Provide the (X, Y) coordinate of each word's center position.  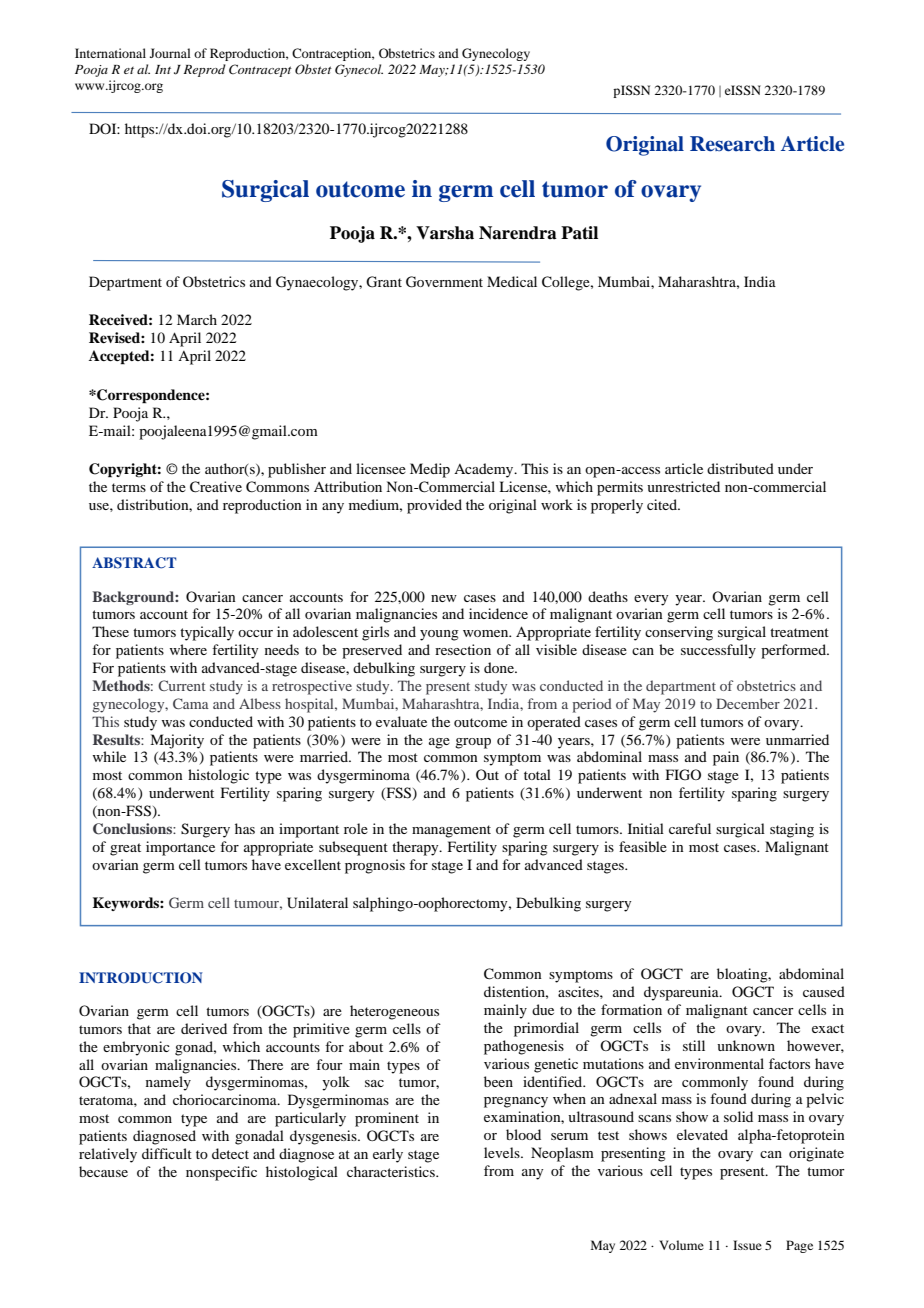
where (188, 649)
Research (732, 144)
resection (463, 649)
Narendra (518, 233)
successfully (718, 651)
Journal (170, 53)
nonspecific (221, 1173)
